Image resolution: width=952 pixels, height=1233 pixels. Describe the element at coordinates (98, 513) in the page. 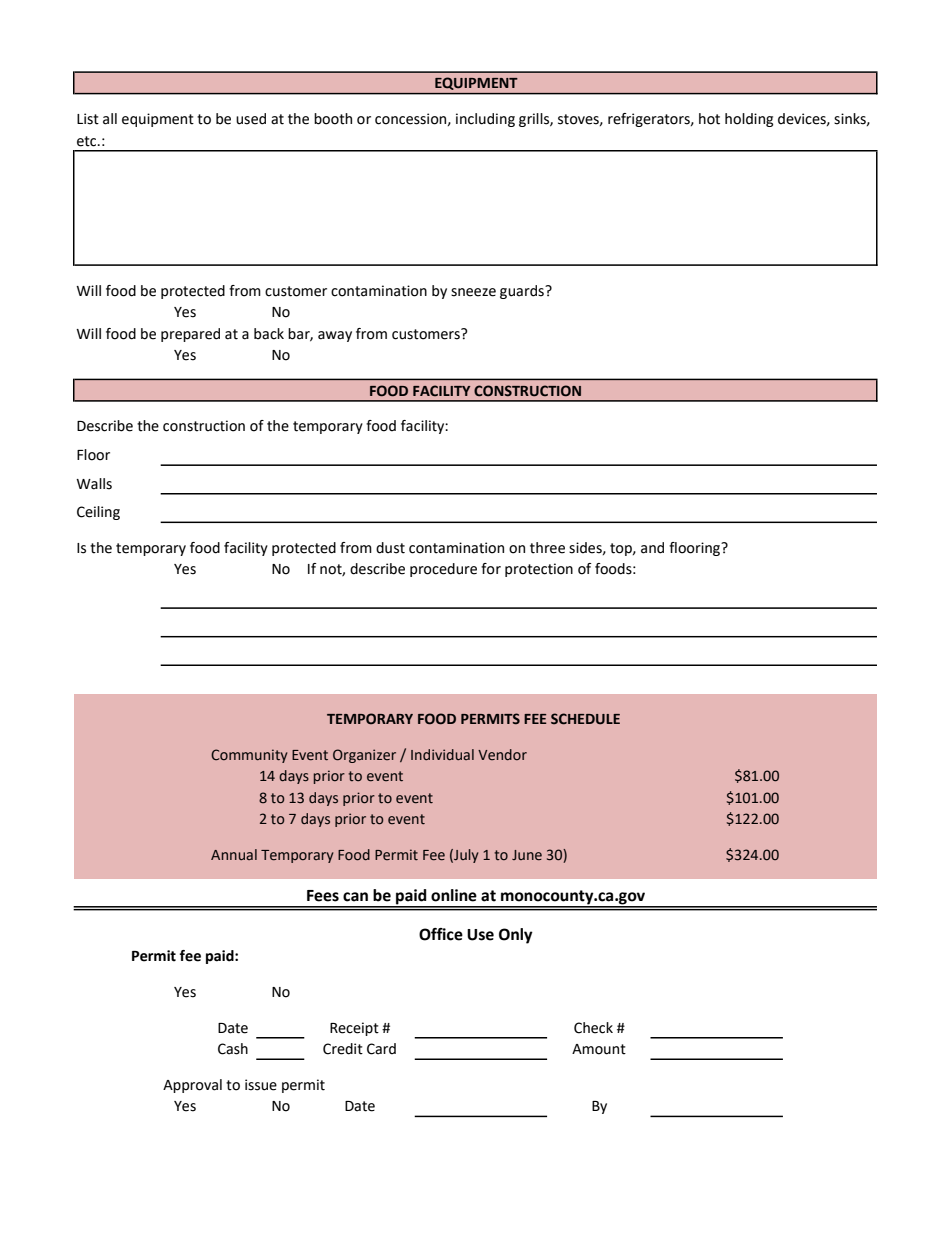

I see `Ceiling` at that location.
